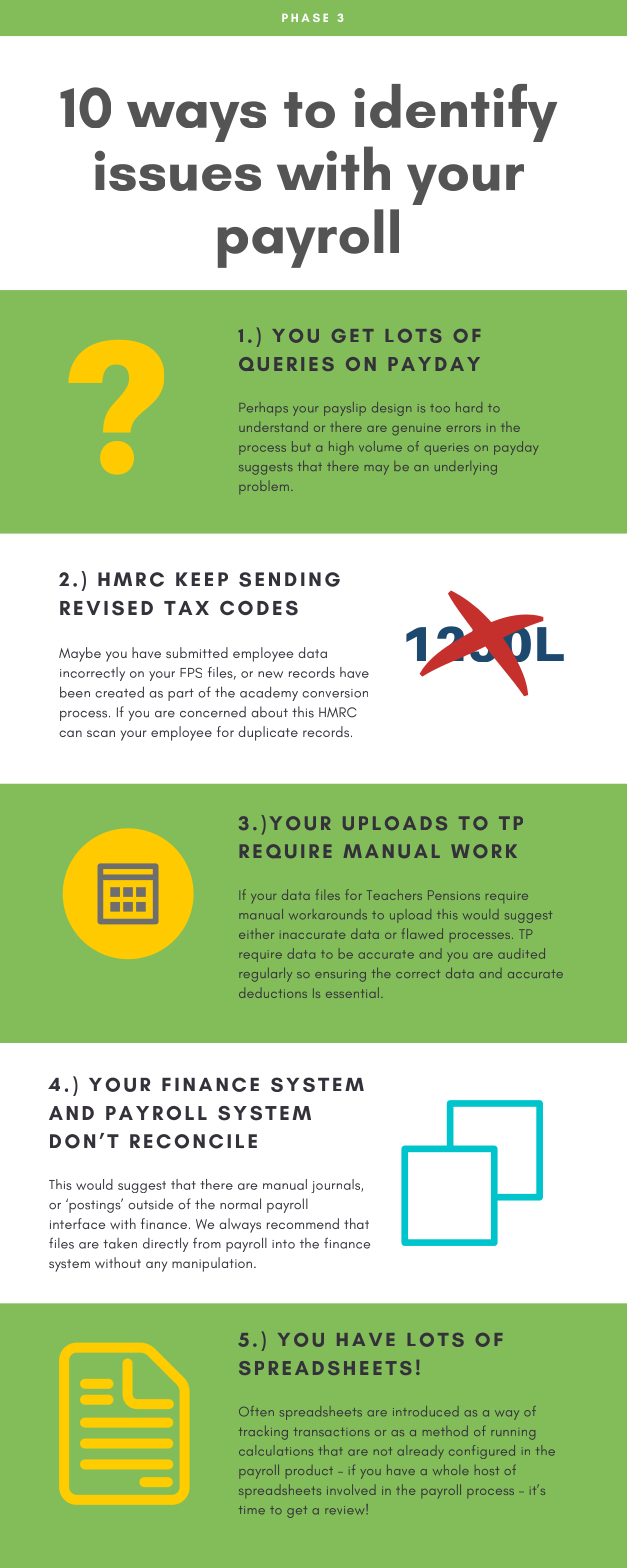  I want to click on issues, so click(178, 171).
